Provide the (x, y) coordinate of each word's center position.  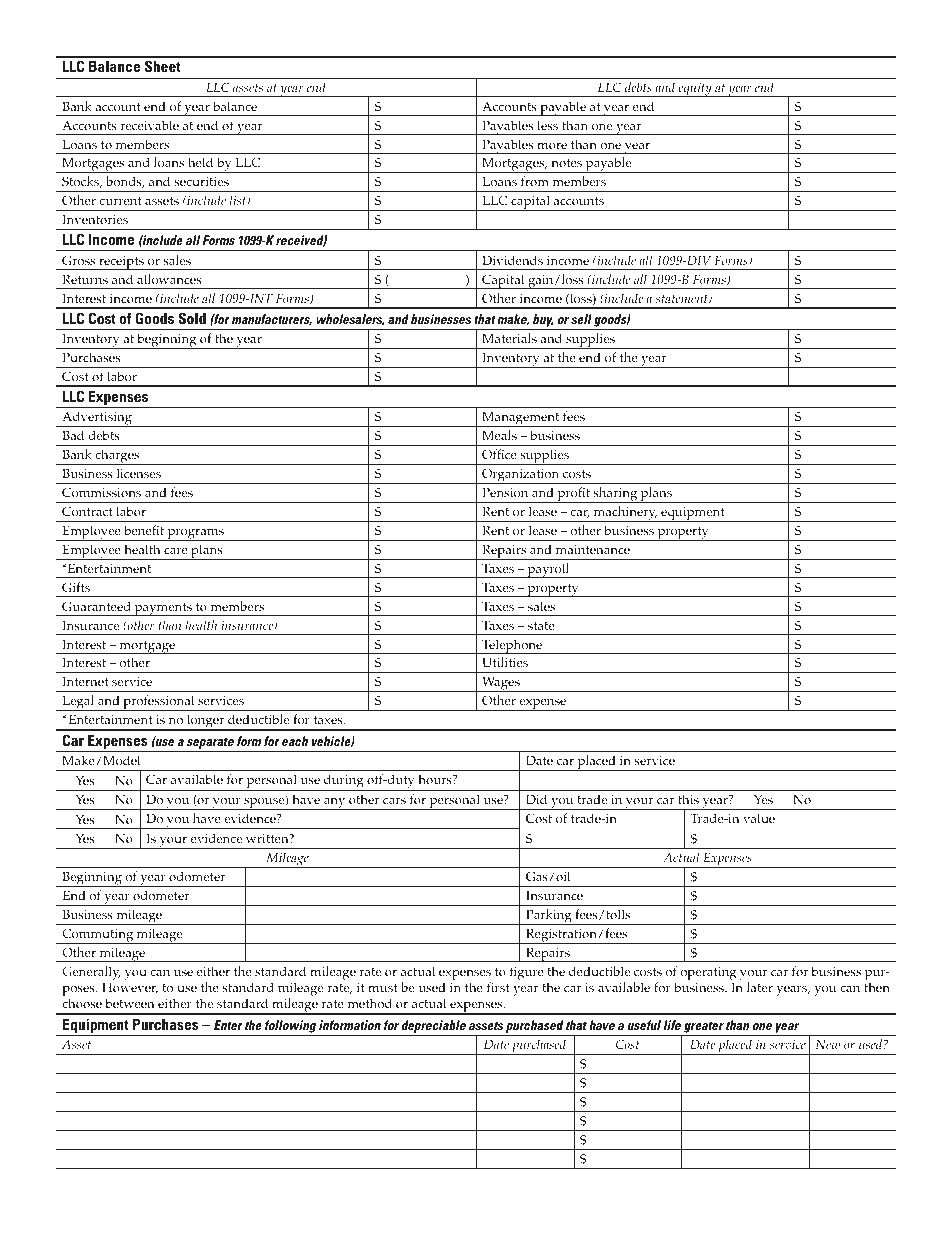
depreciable (434, 1028)
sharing (615, 495)
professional (159, 703)
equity (695, 90)
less (547, 125)
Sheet (163, 66)
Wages (501, 684)
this (688, 799)
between (130, 1003)
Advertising (97, 419)
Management (521, 419)
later (760, 987)
